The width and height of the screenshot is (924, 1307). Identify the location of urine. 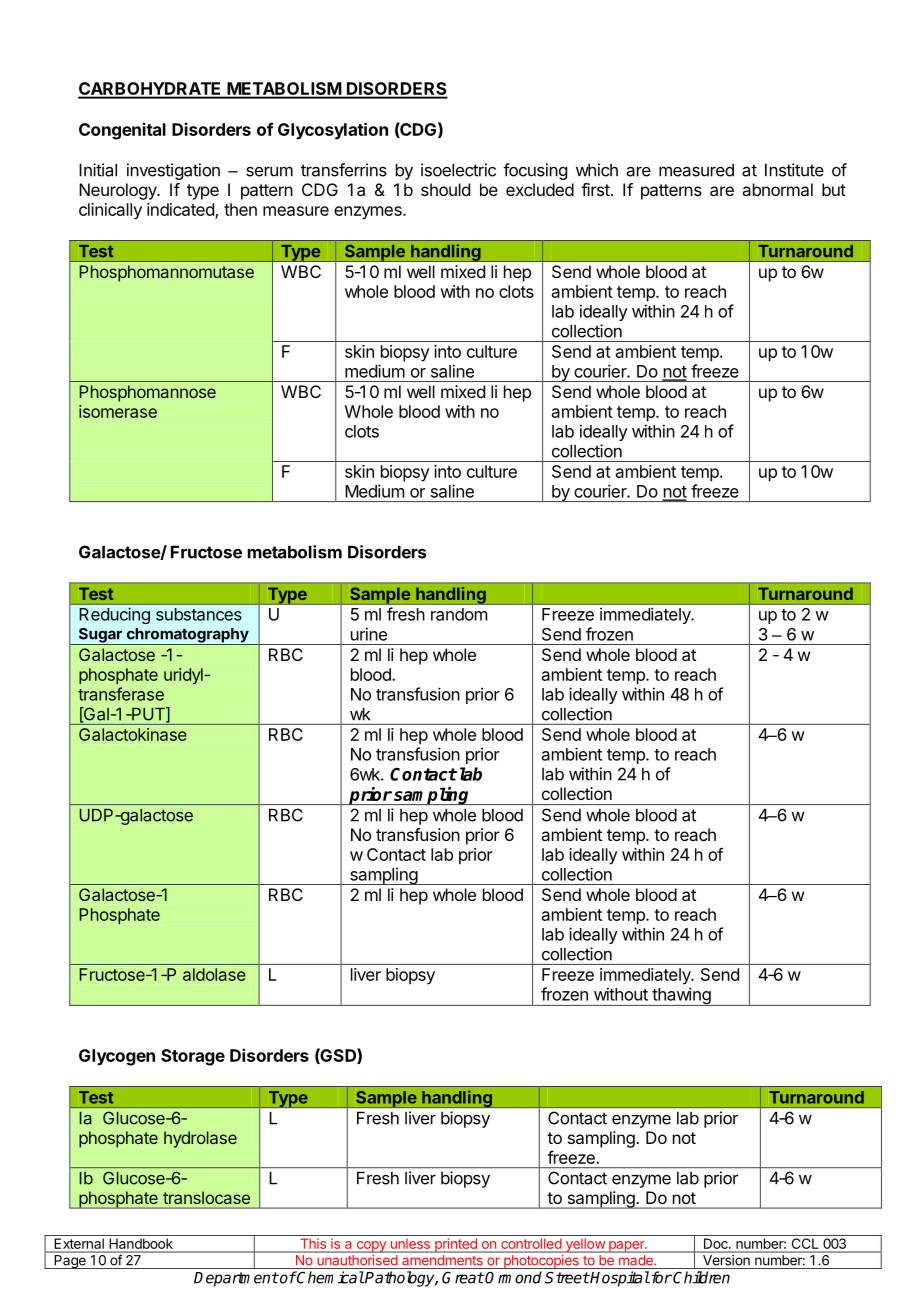
(369, 634).
